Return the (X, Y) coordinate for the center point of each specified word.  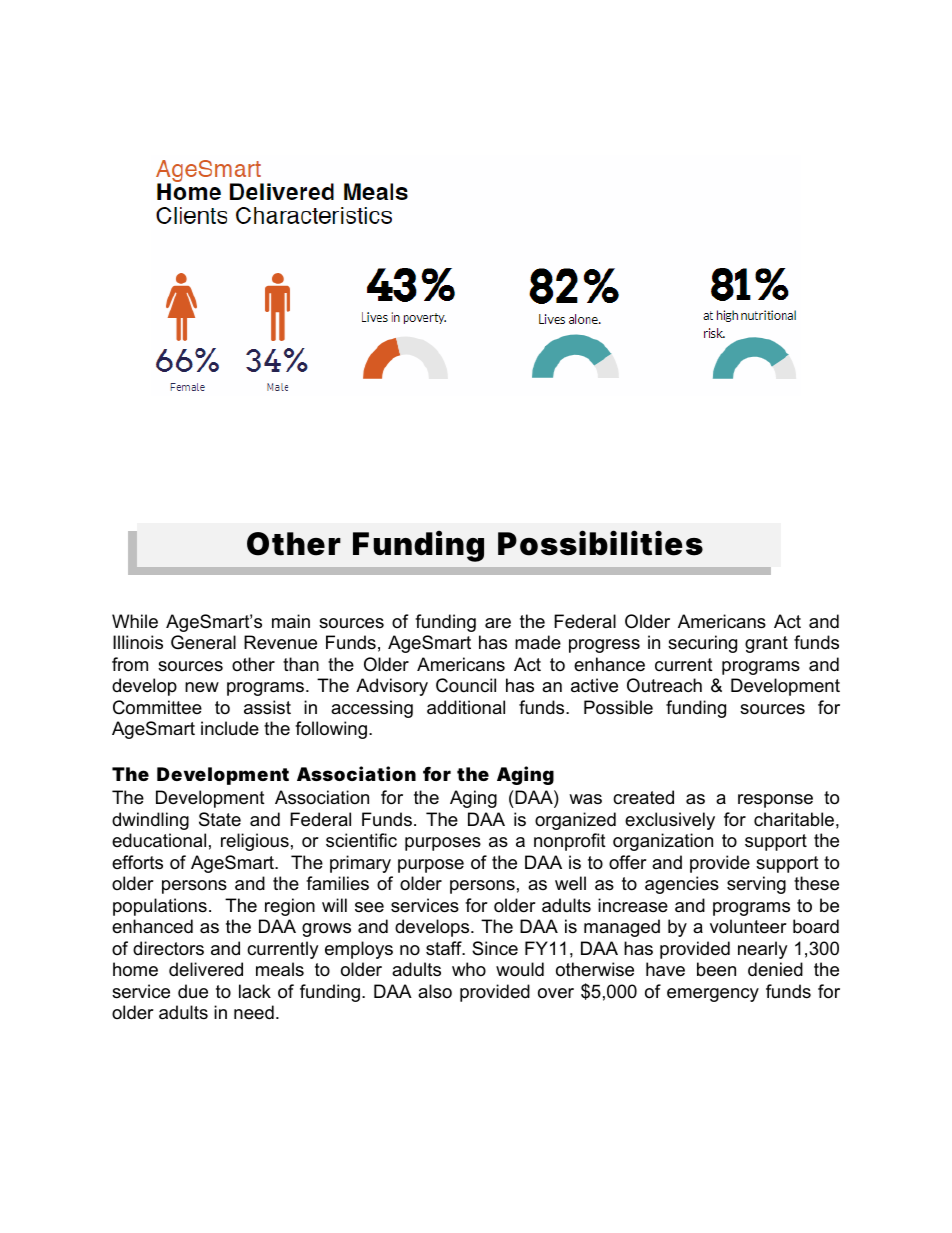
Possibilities (600, 543)
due (193, 991)
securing (702, 644)
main (291, 621)
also (435, 991)
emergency (713, 995)
